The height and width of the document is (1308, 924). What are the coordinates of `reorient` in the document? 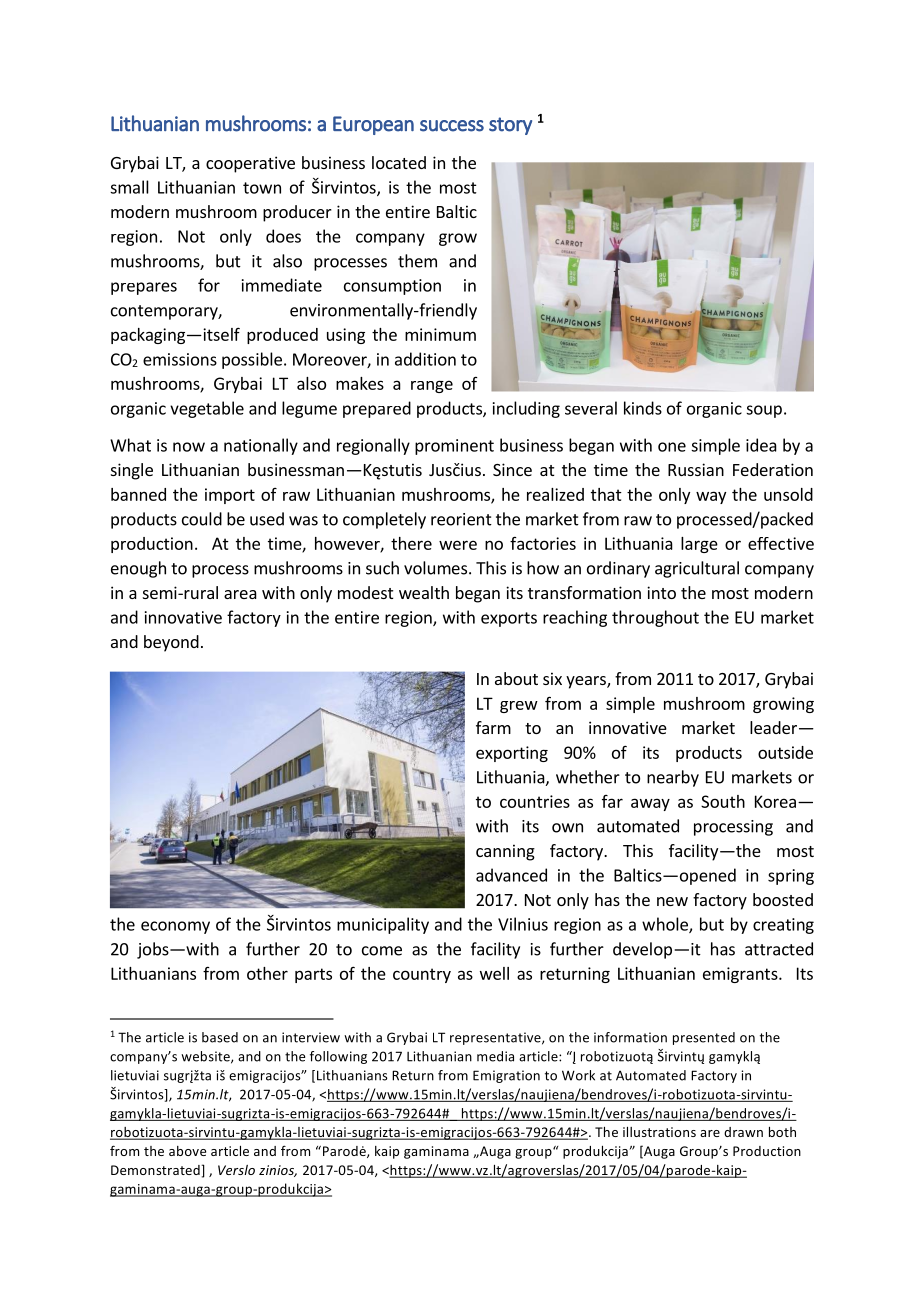 It's located at (461, 519).
